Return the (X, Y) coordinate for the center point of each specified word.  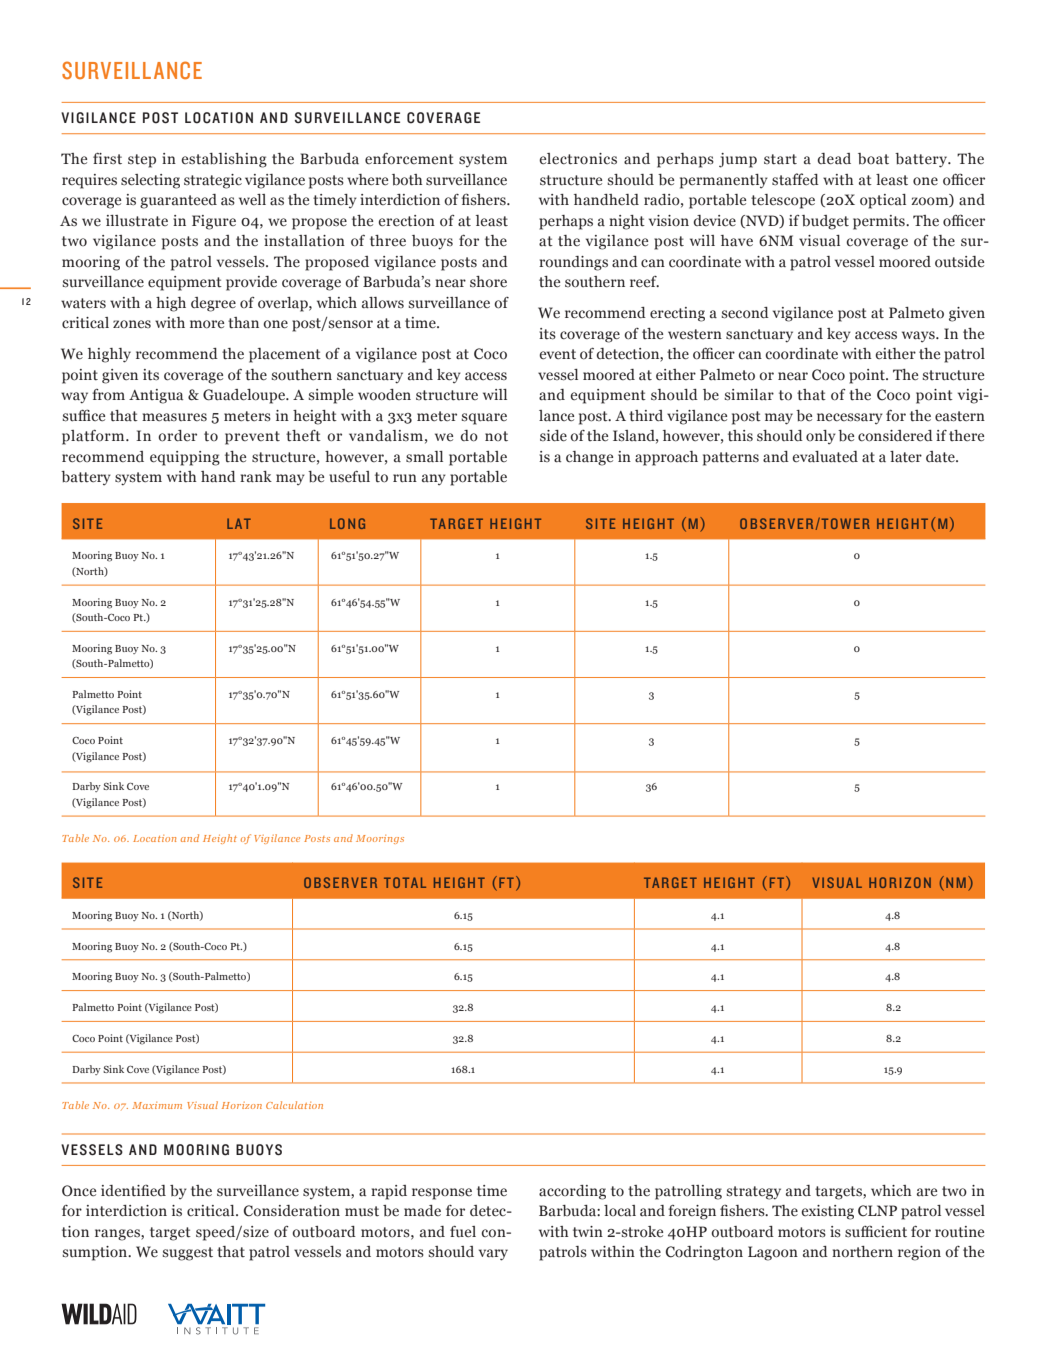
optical (883, 201)
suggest (187, 1254)
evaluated (825, 457)
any (434, 479)
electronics (578, 159)
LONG (347, 523)
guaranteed (178, 201)
